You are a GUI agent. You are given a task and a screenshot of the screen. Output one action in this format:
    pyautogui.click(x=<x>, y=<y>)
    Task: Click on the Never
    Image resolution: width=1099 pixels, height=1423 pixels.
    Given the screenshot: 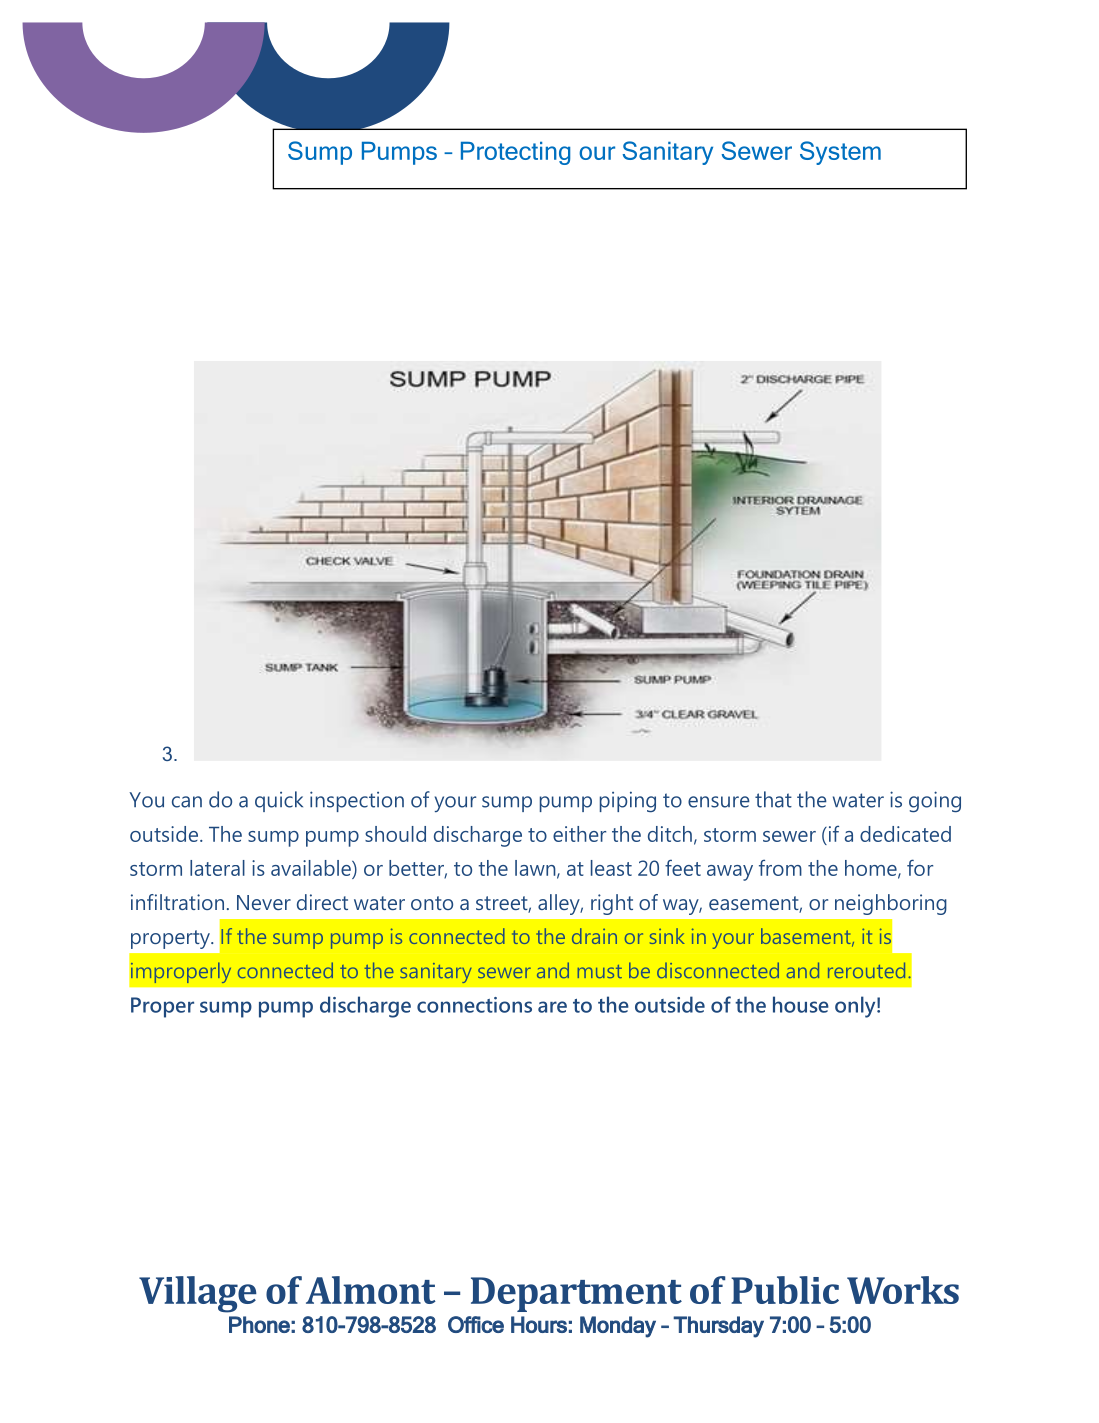 What is the action you would take?
    pyautogui.click(x=264, y=902)
